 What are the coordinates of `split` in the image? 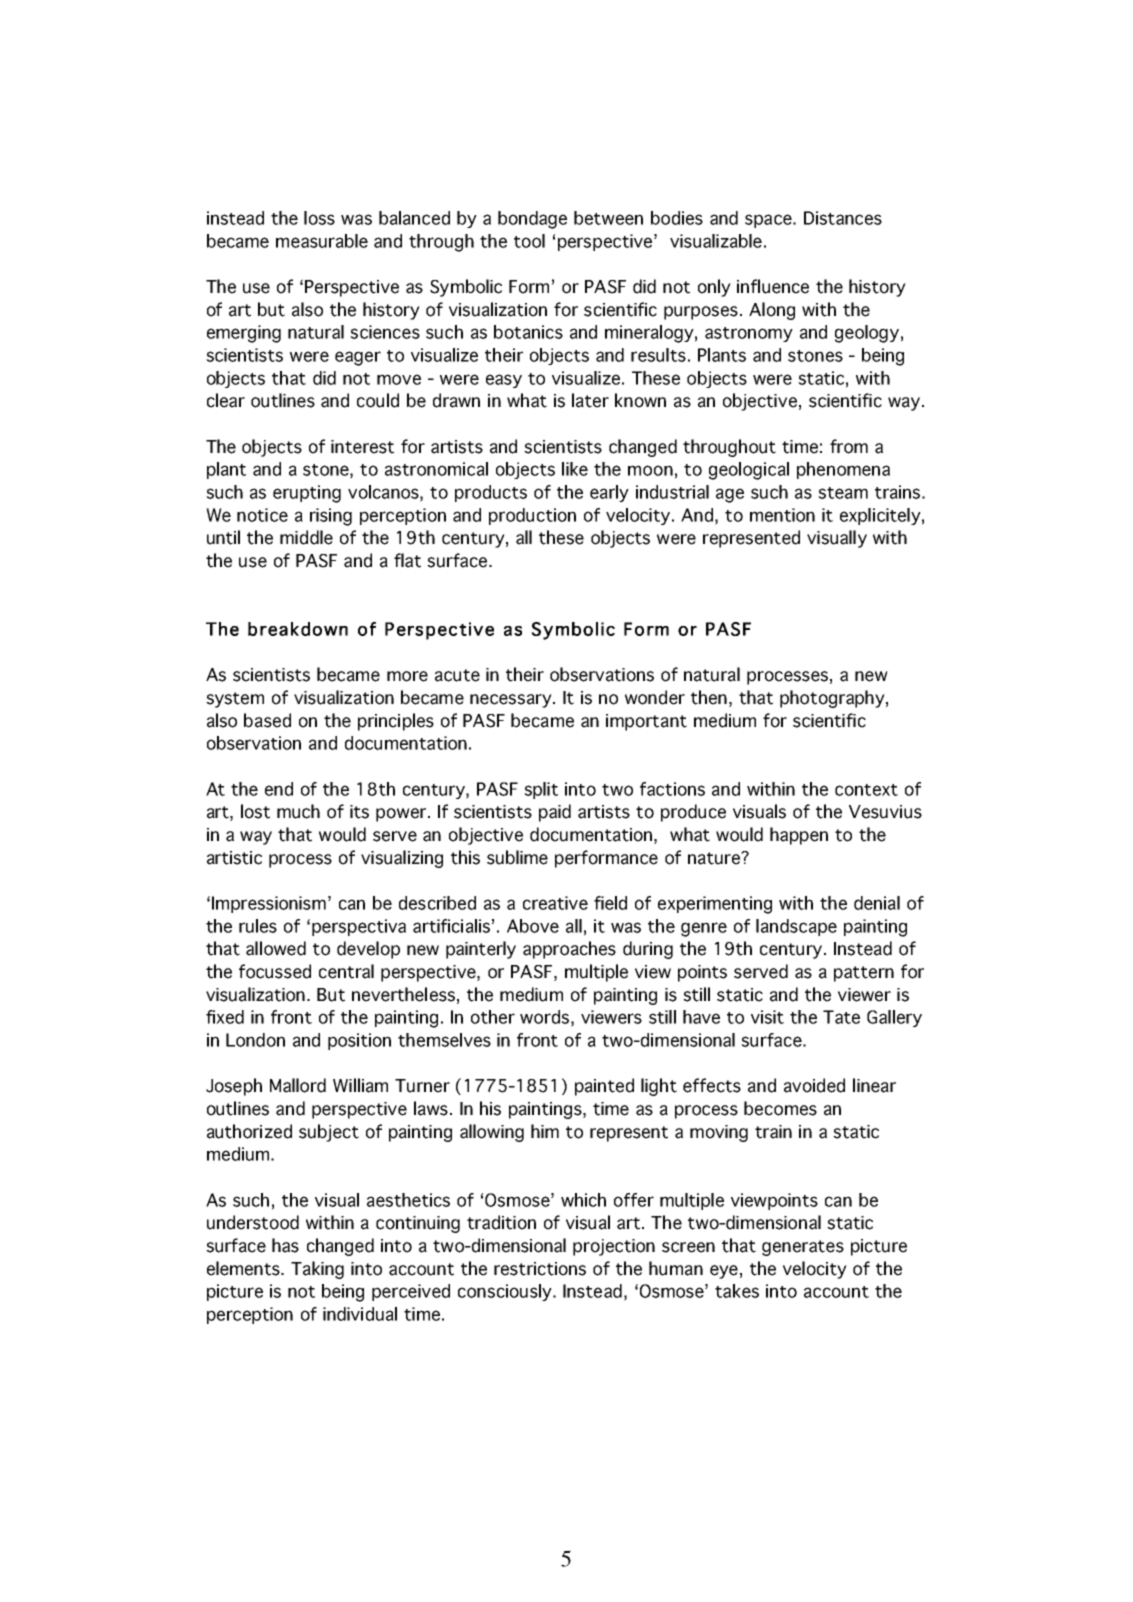 It's located at (541, 790).
